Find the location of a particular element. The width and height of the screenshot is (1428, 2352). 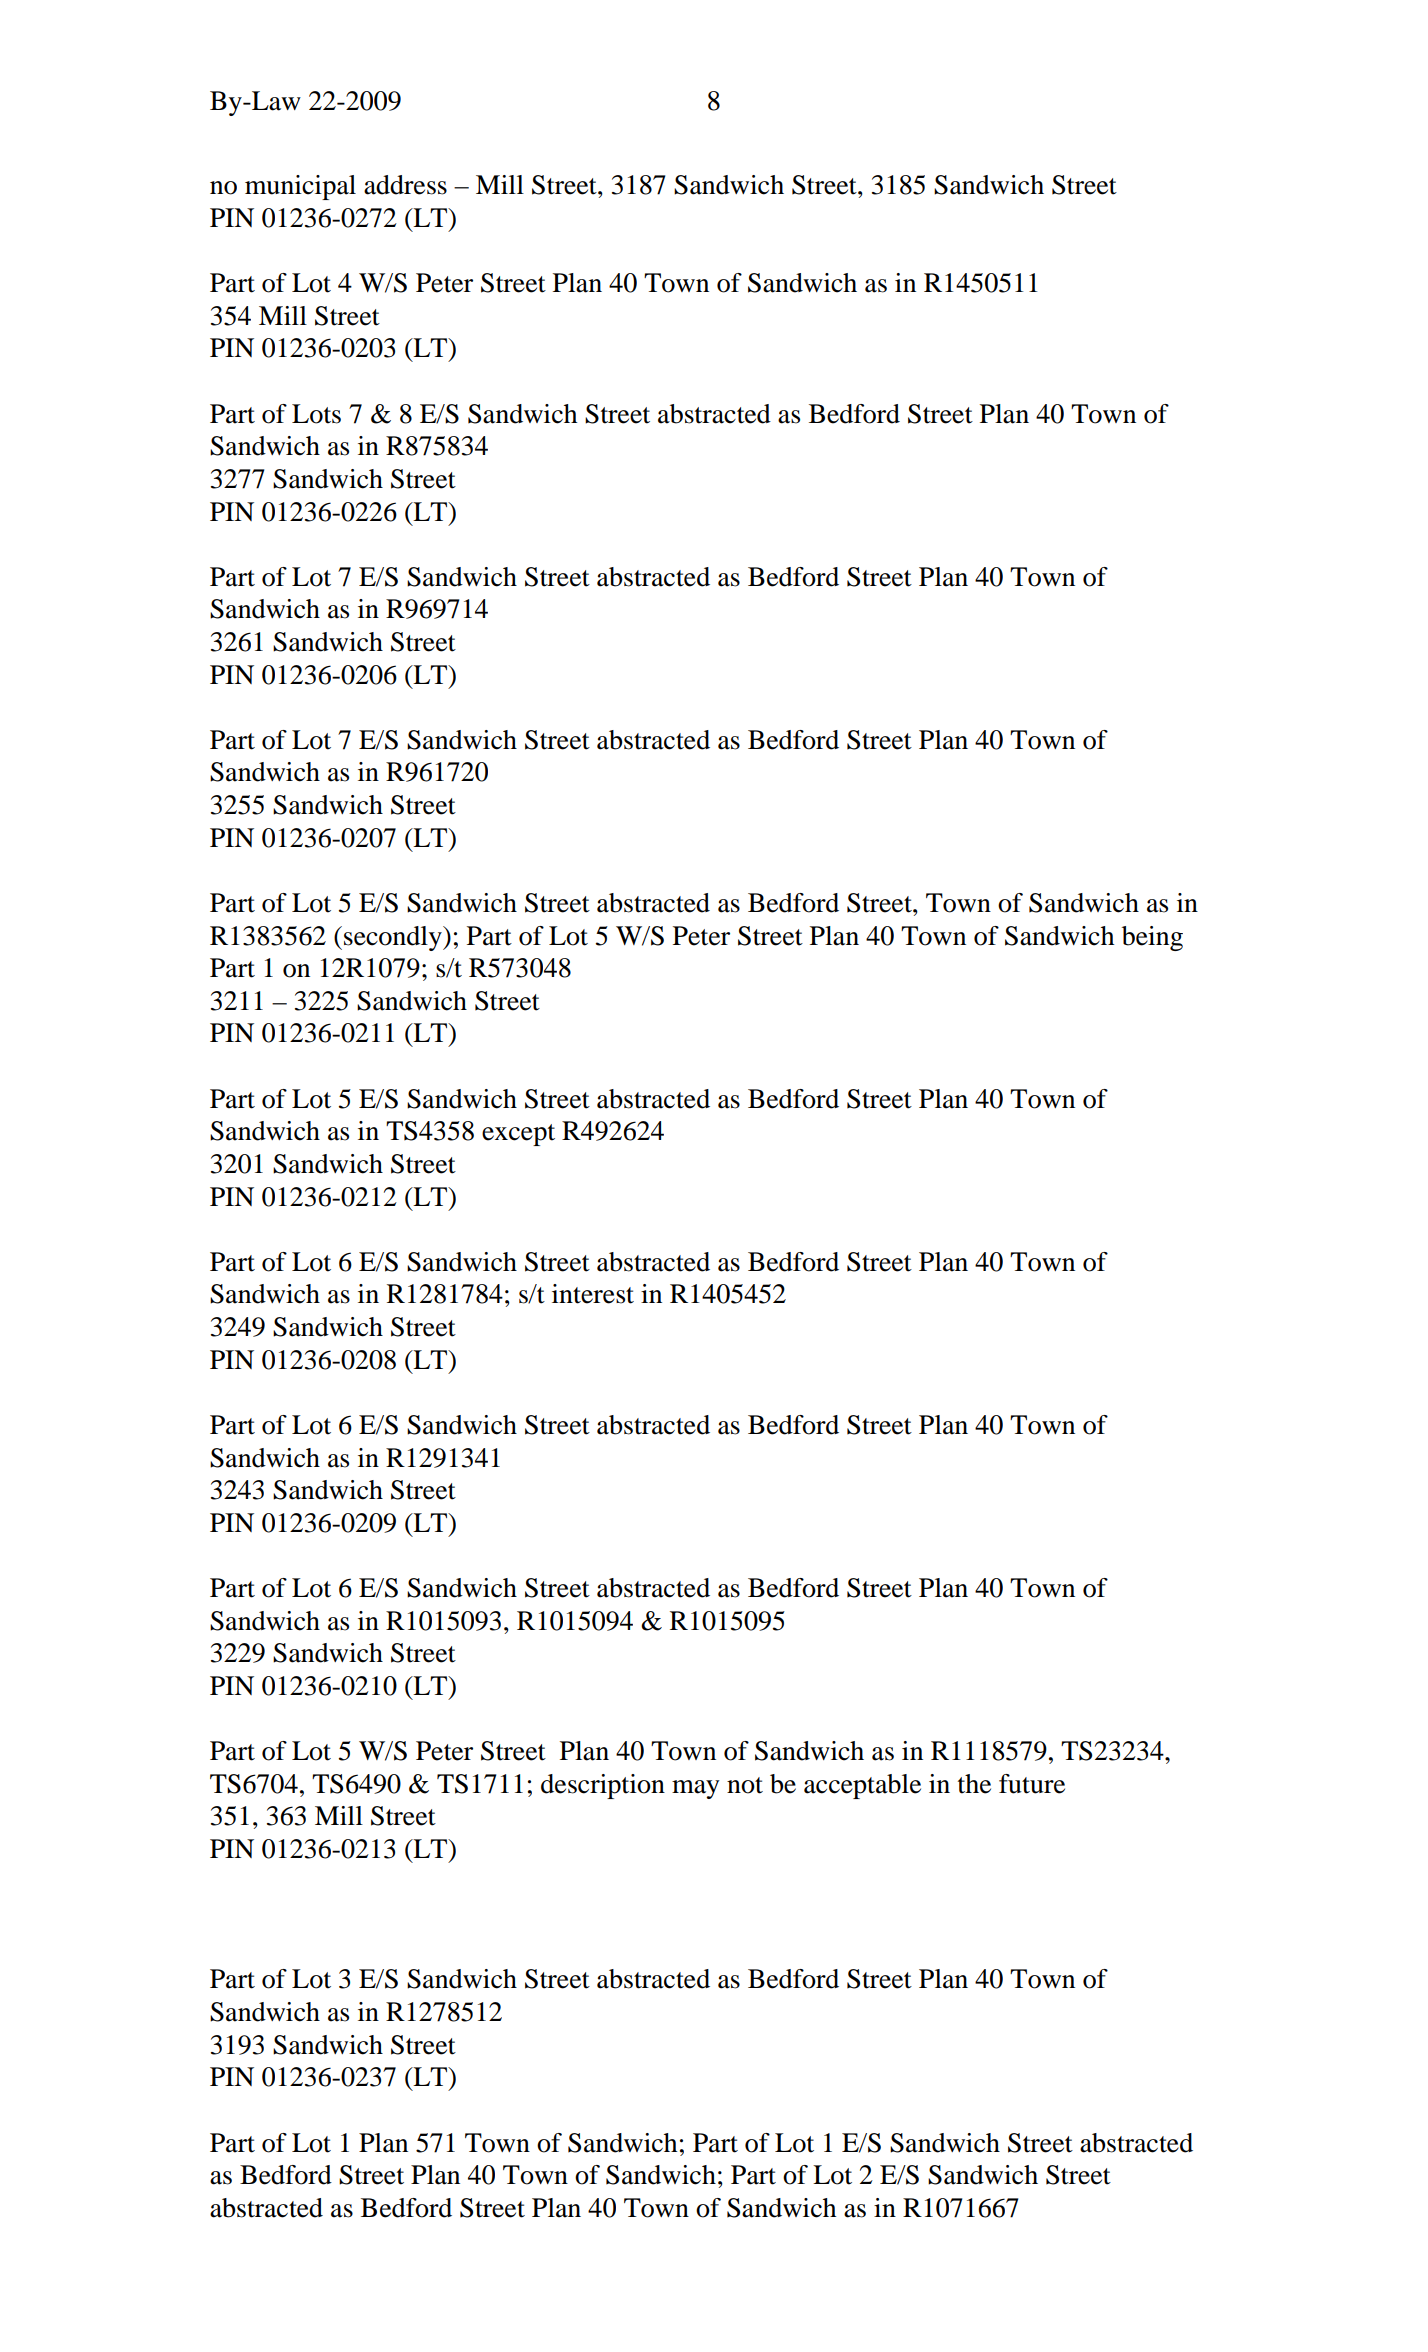

municipal is located at coordinates (300, 187).
